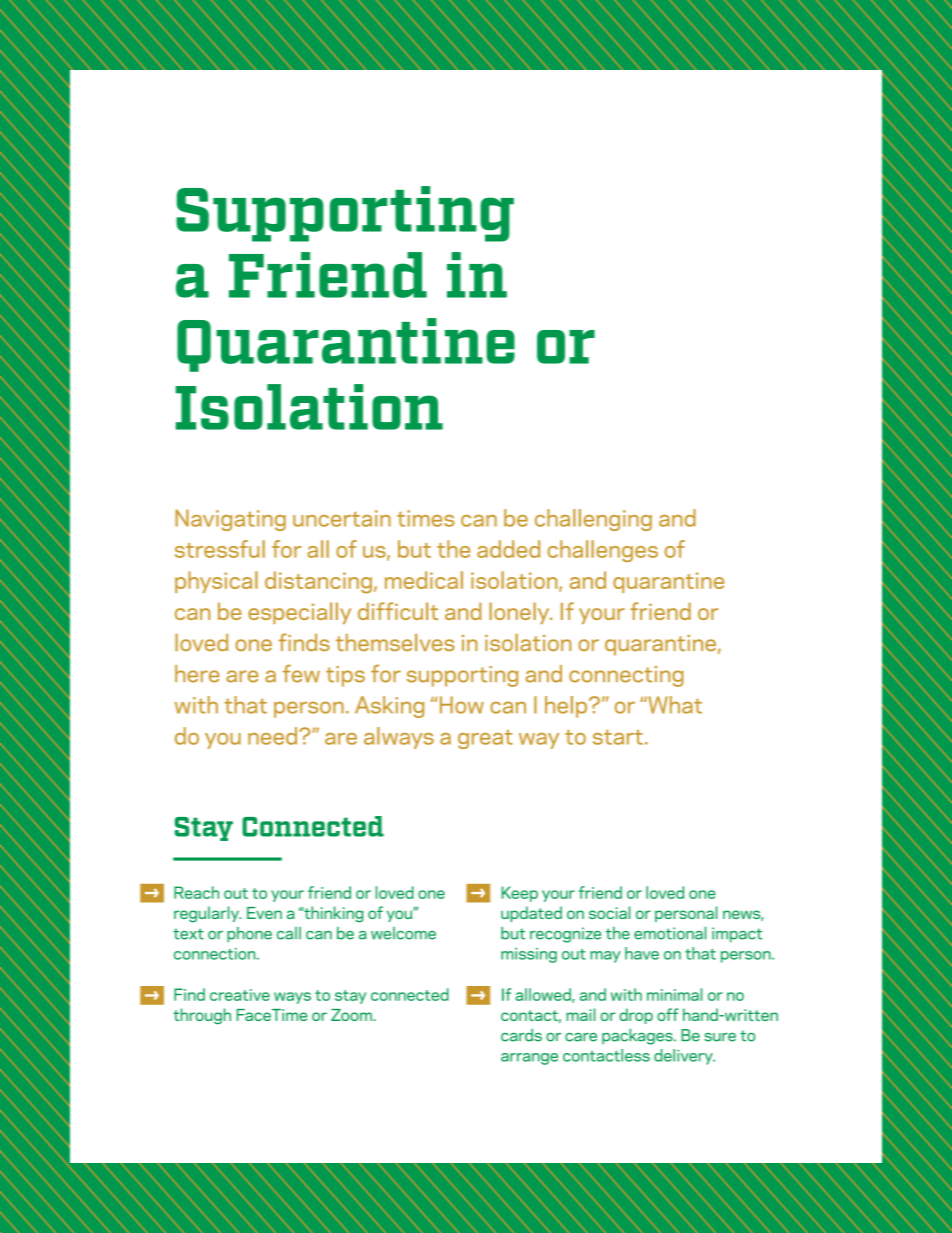 The image size is (952, 1233). What do you see at coordinates (485, 739) in the image?
I see `great` at bounding box center [485, 739].
